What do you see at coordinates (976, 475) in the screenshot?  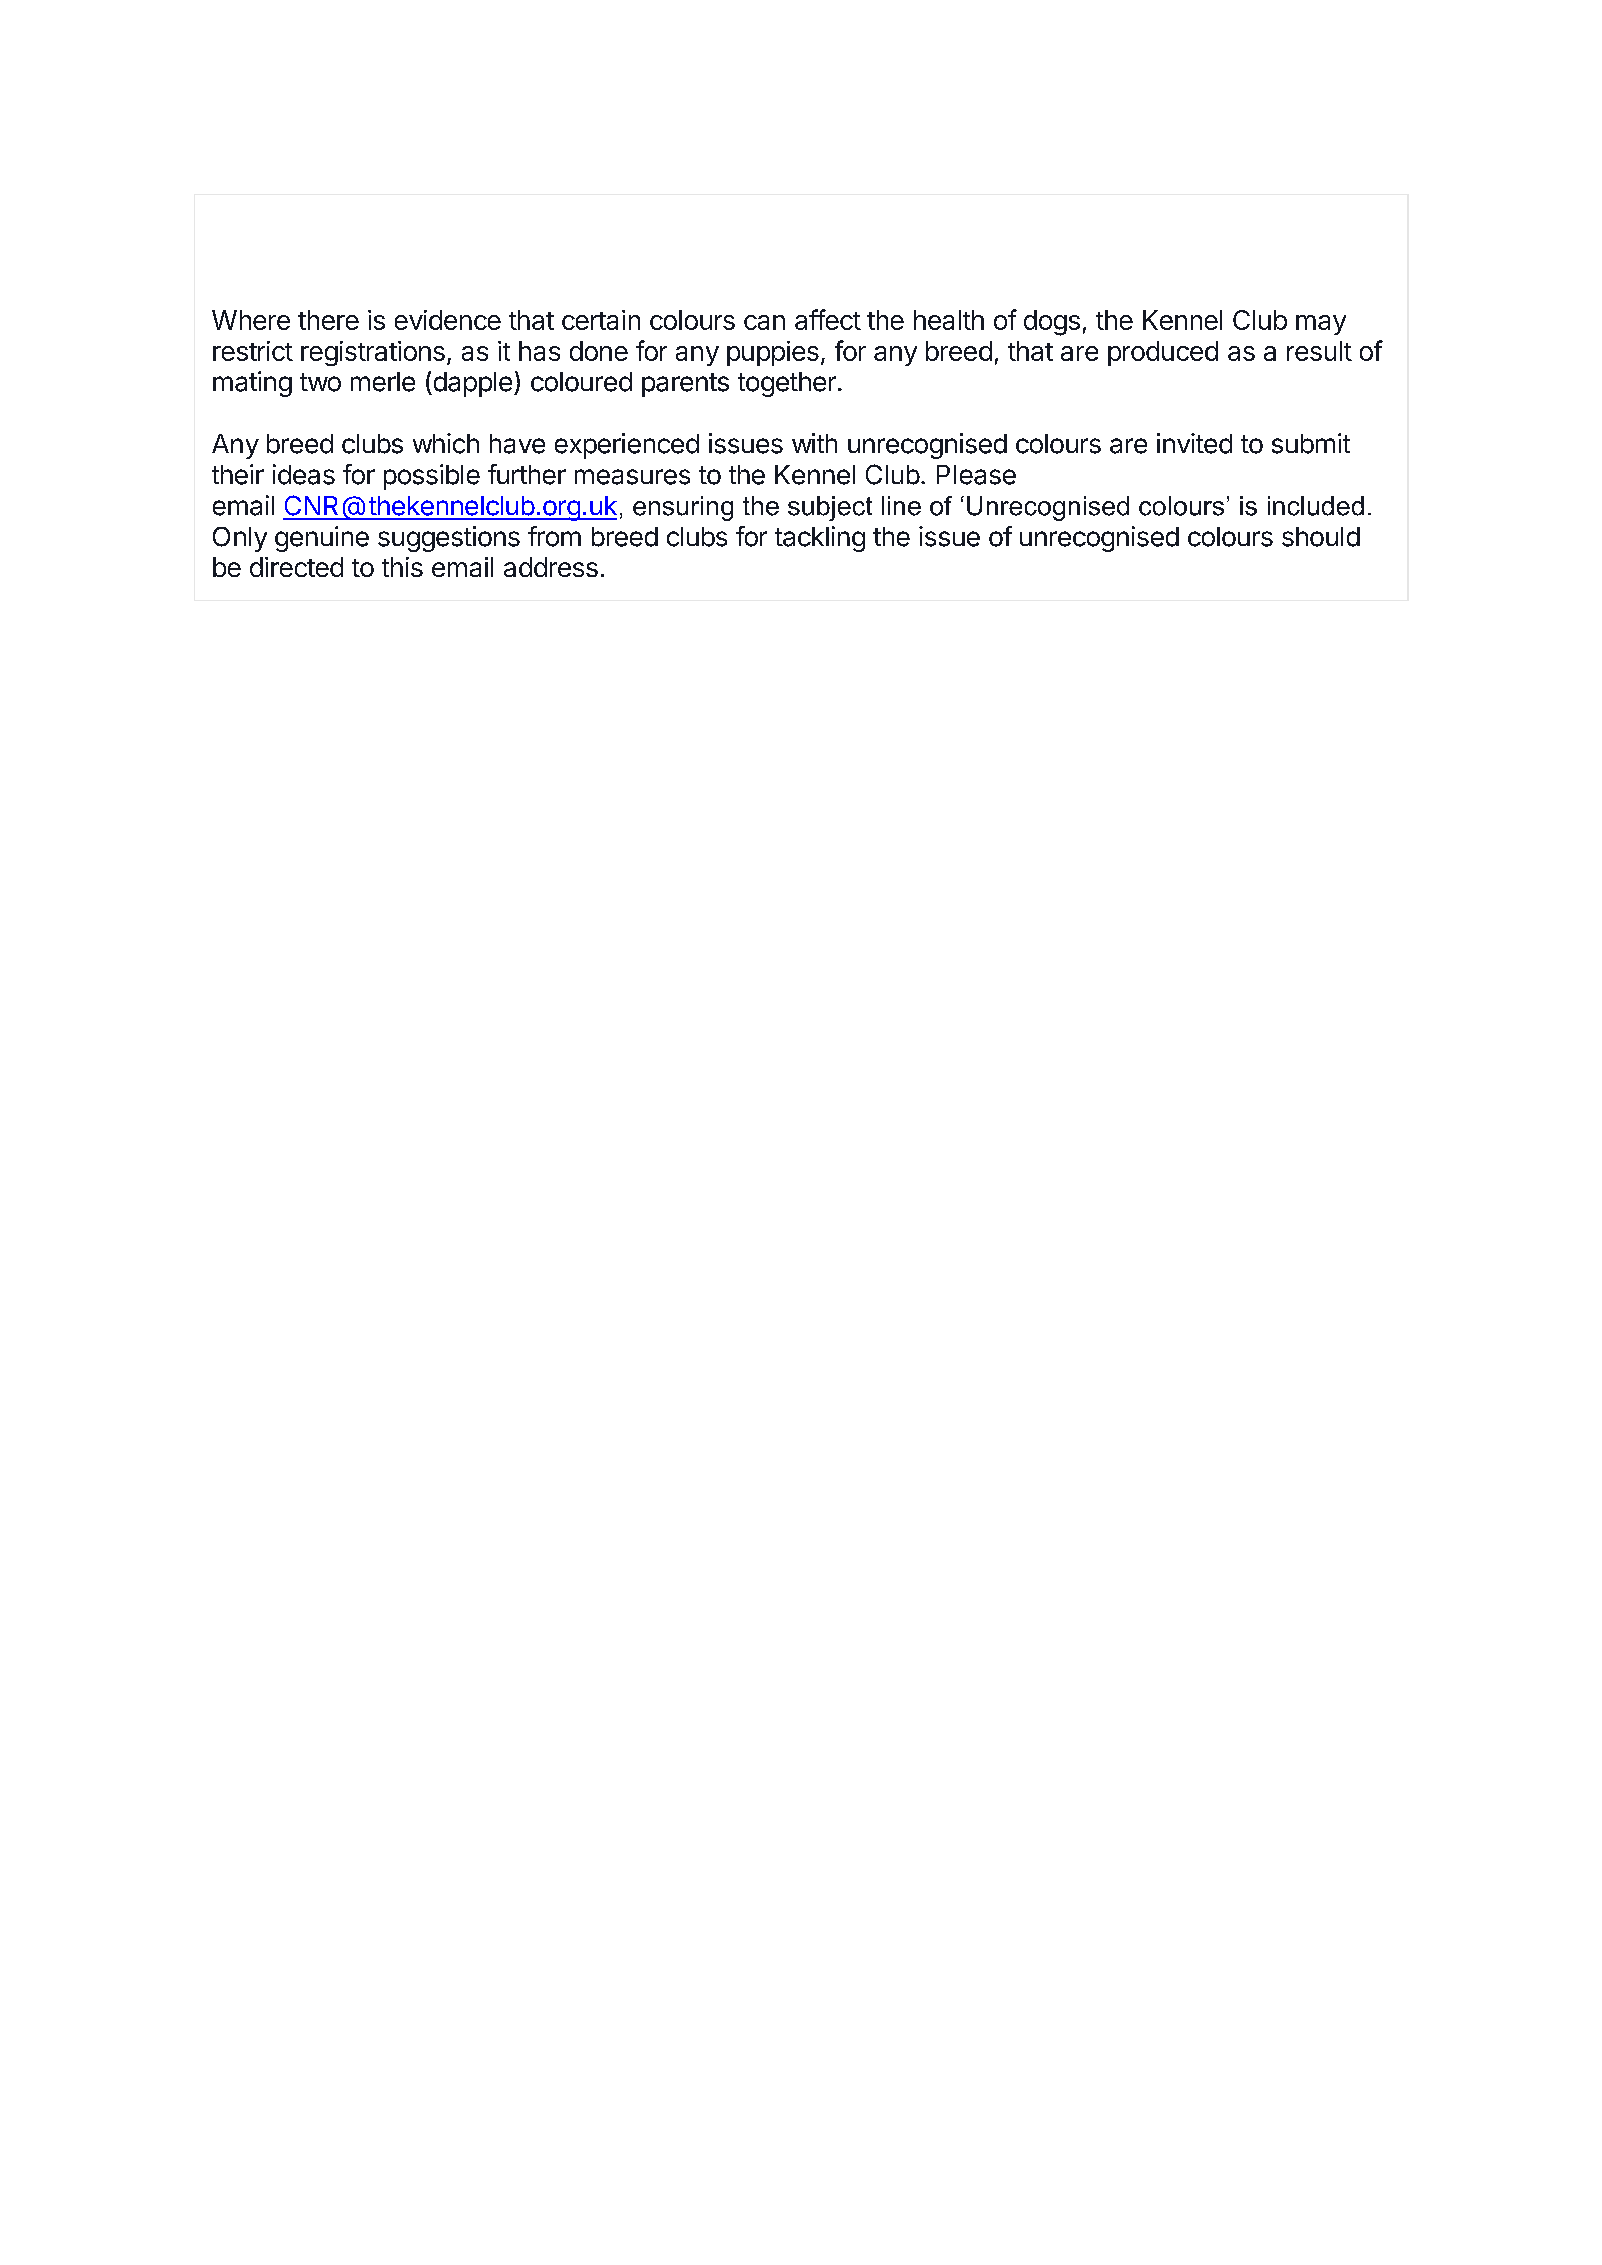 I see `Please` at bounding box center [976, 475].
